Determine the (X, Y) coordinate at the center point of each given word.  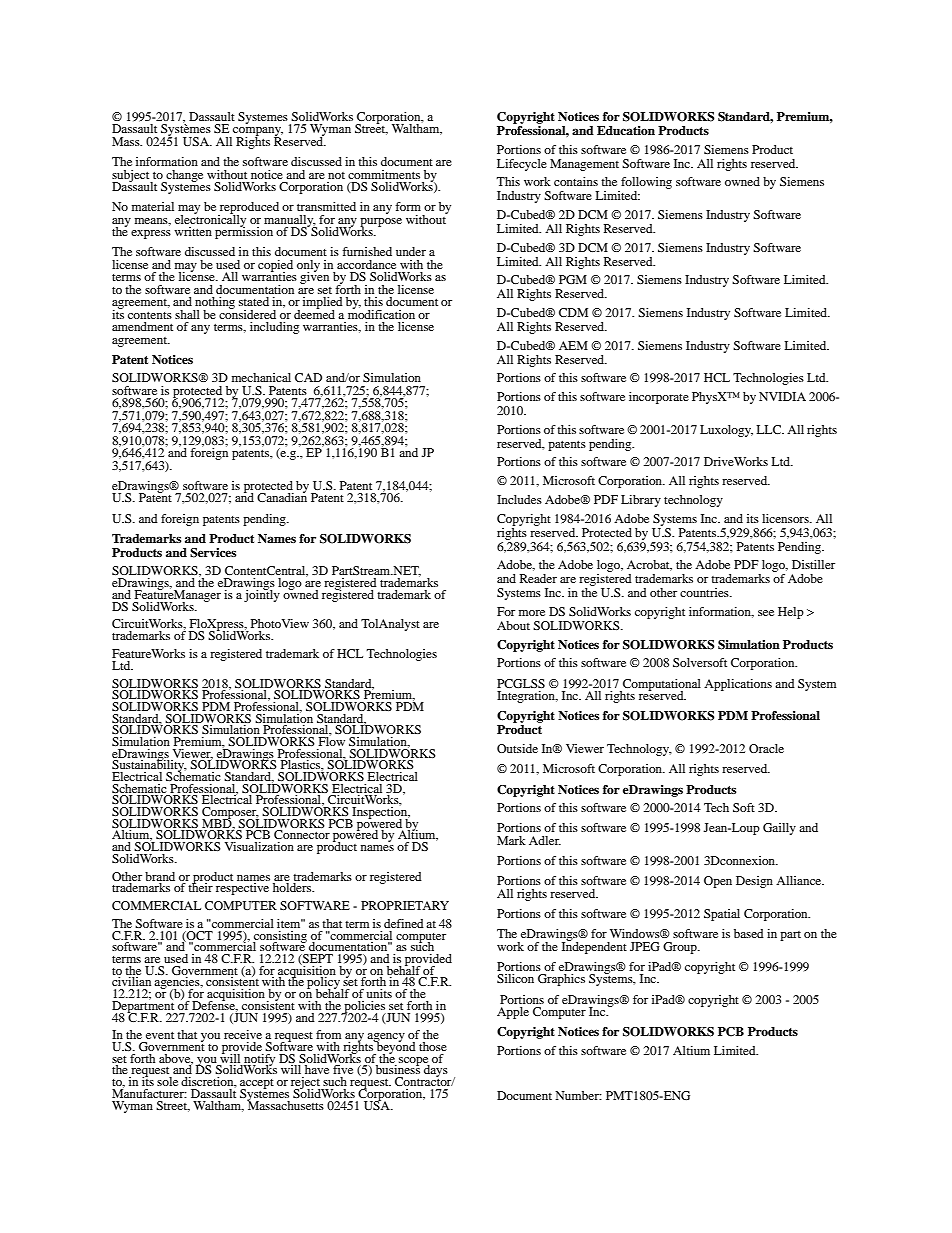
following (645, 184)
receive (243, 1034)
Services (213, 553)
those (433, 1046)
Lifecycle (522, 165)
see (766, 613)
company (257, 133)
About (513, 625)
